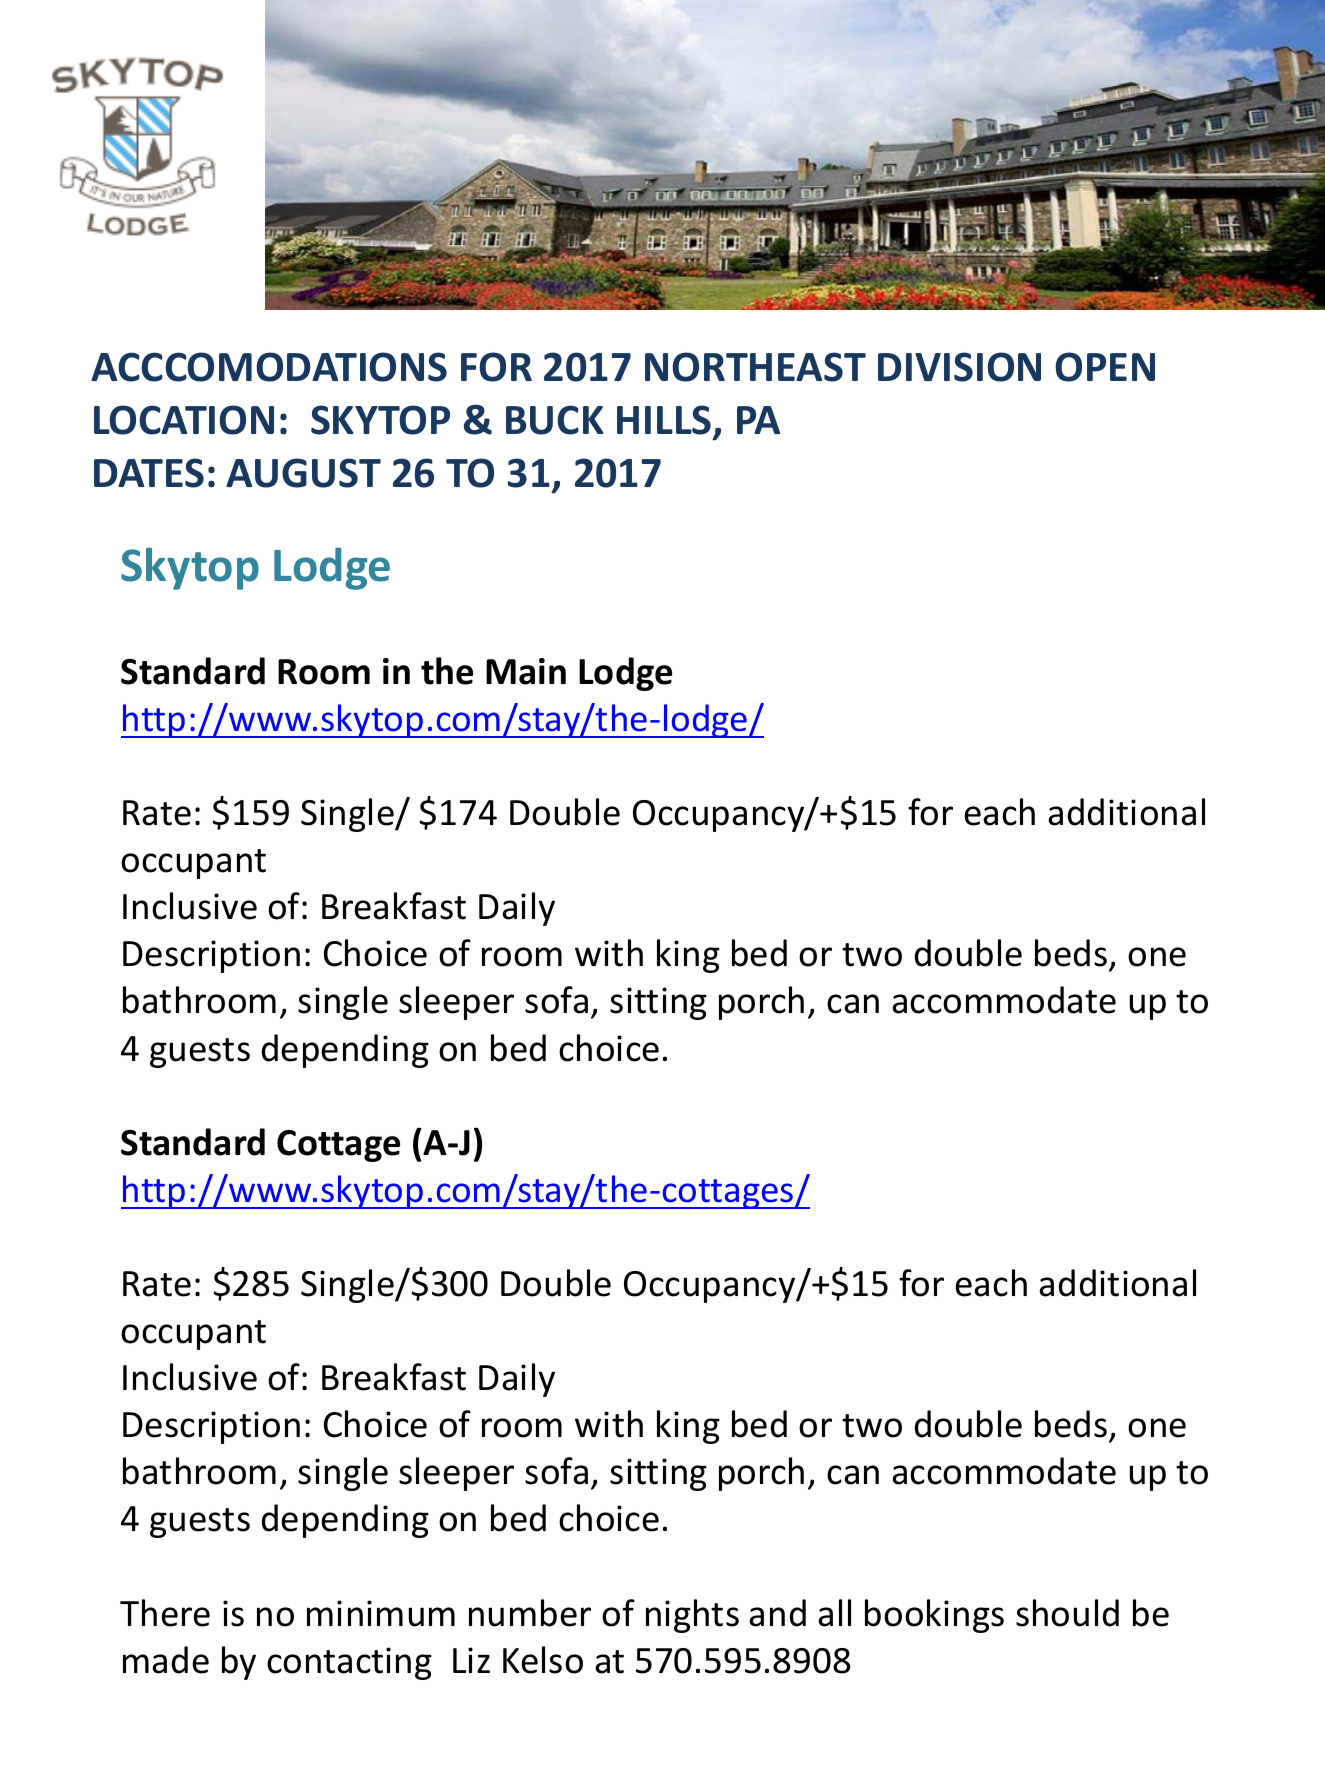  Describe the element at coordinates (834, 1613) in the image. I see `all` at that location.
